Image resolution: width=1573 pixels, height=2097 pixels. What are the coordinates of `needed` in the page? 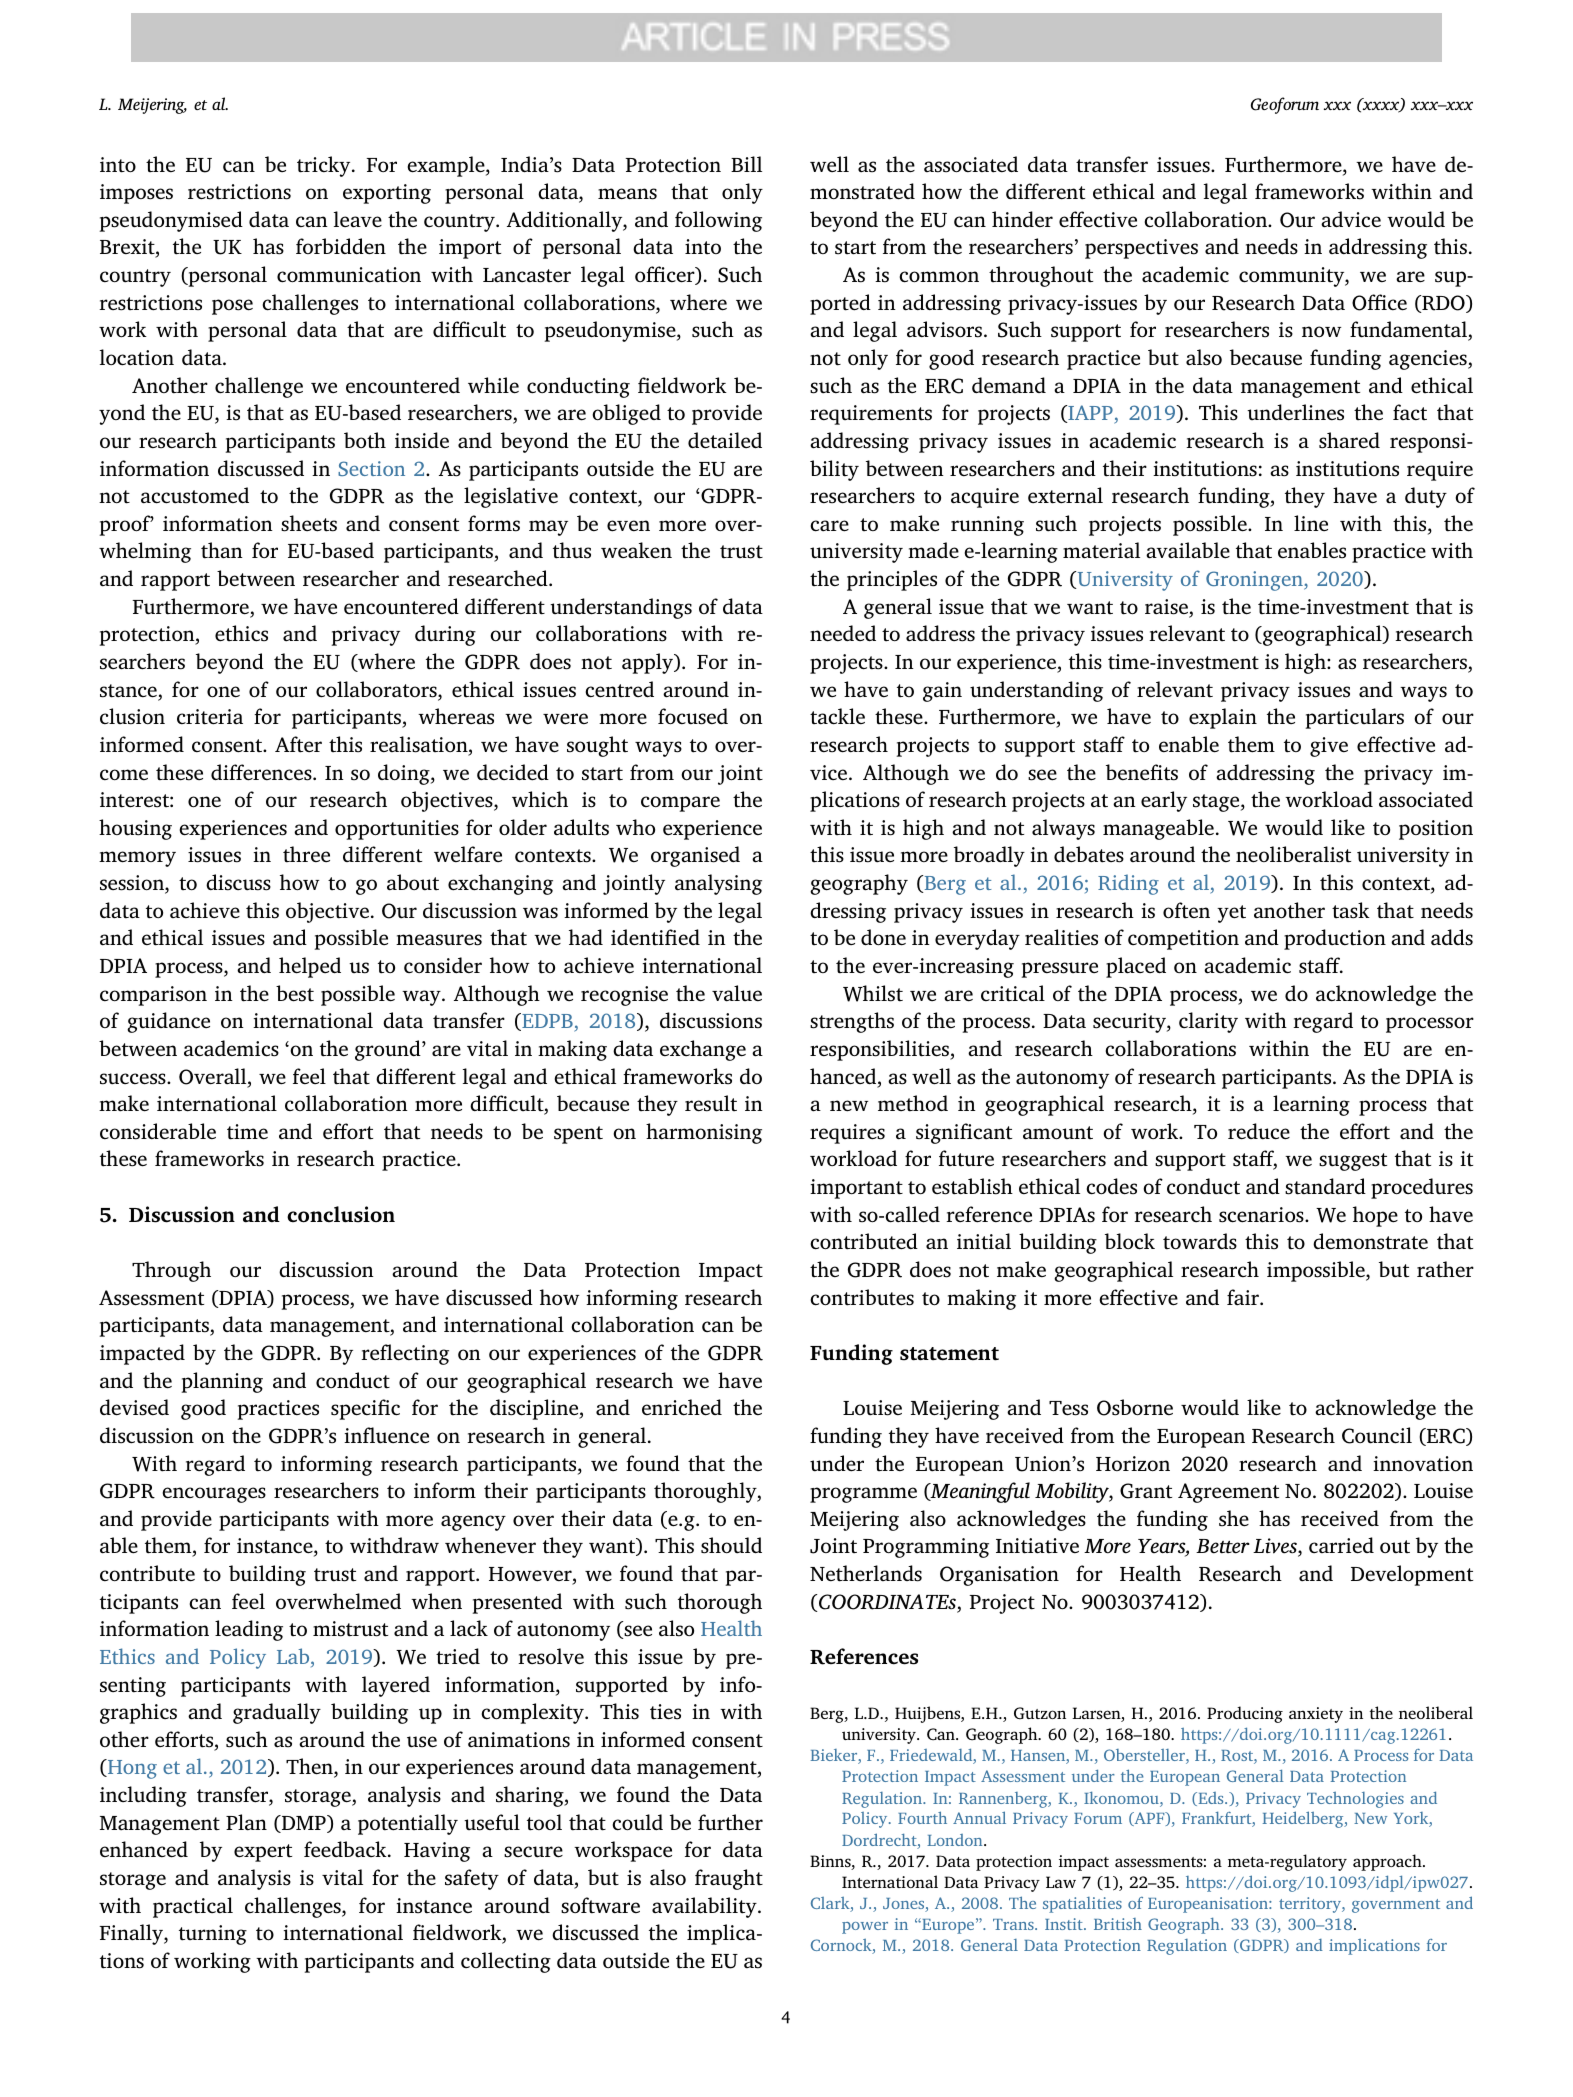 It's located at (843, 633).
